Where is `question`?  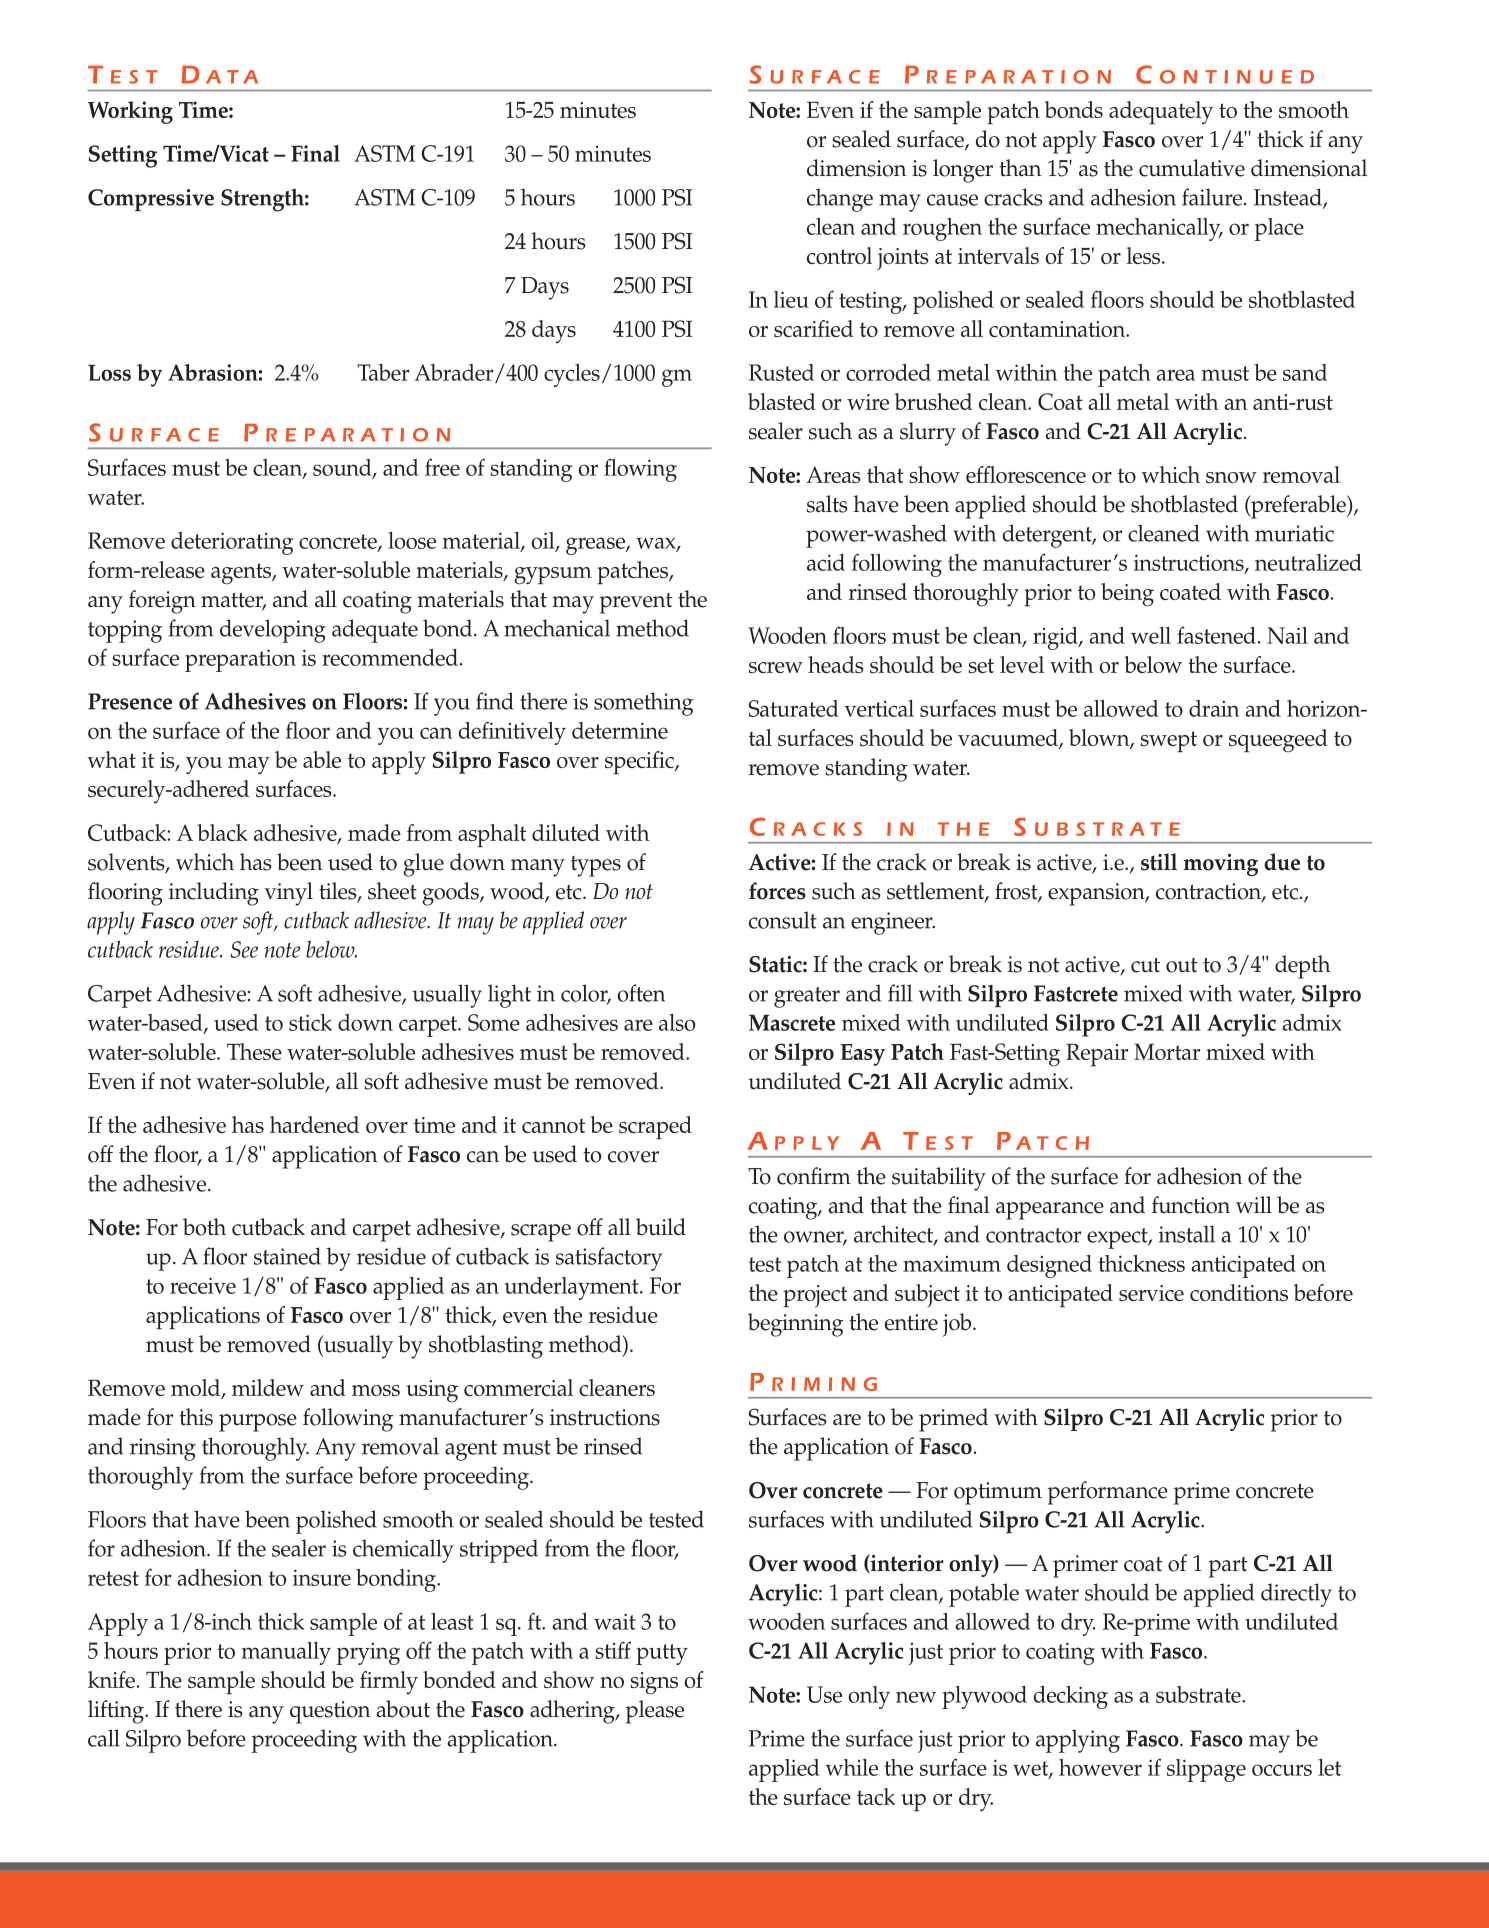 question is located at coordinates (330, 1712).
